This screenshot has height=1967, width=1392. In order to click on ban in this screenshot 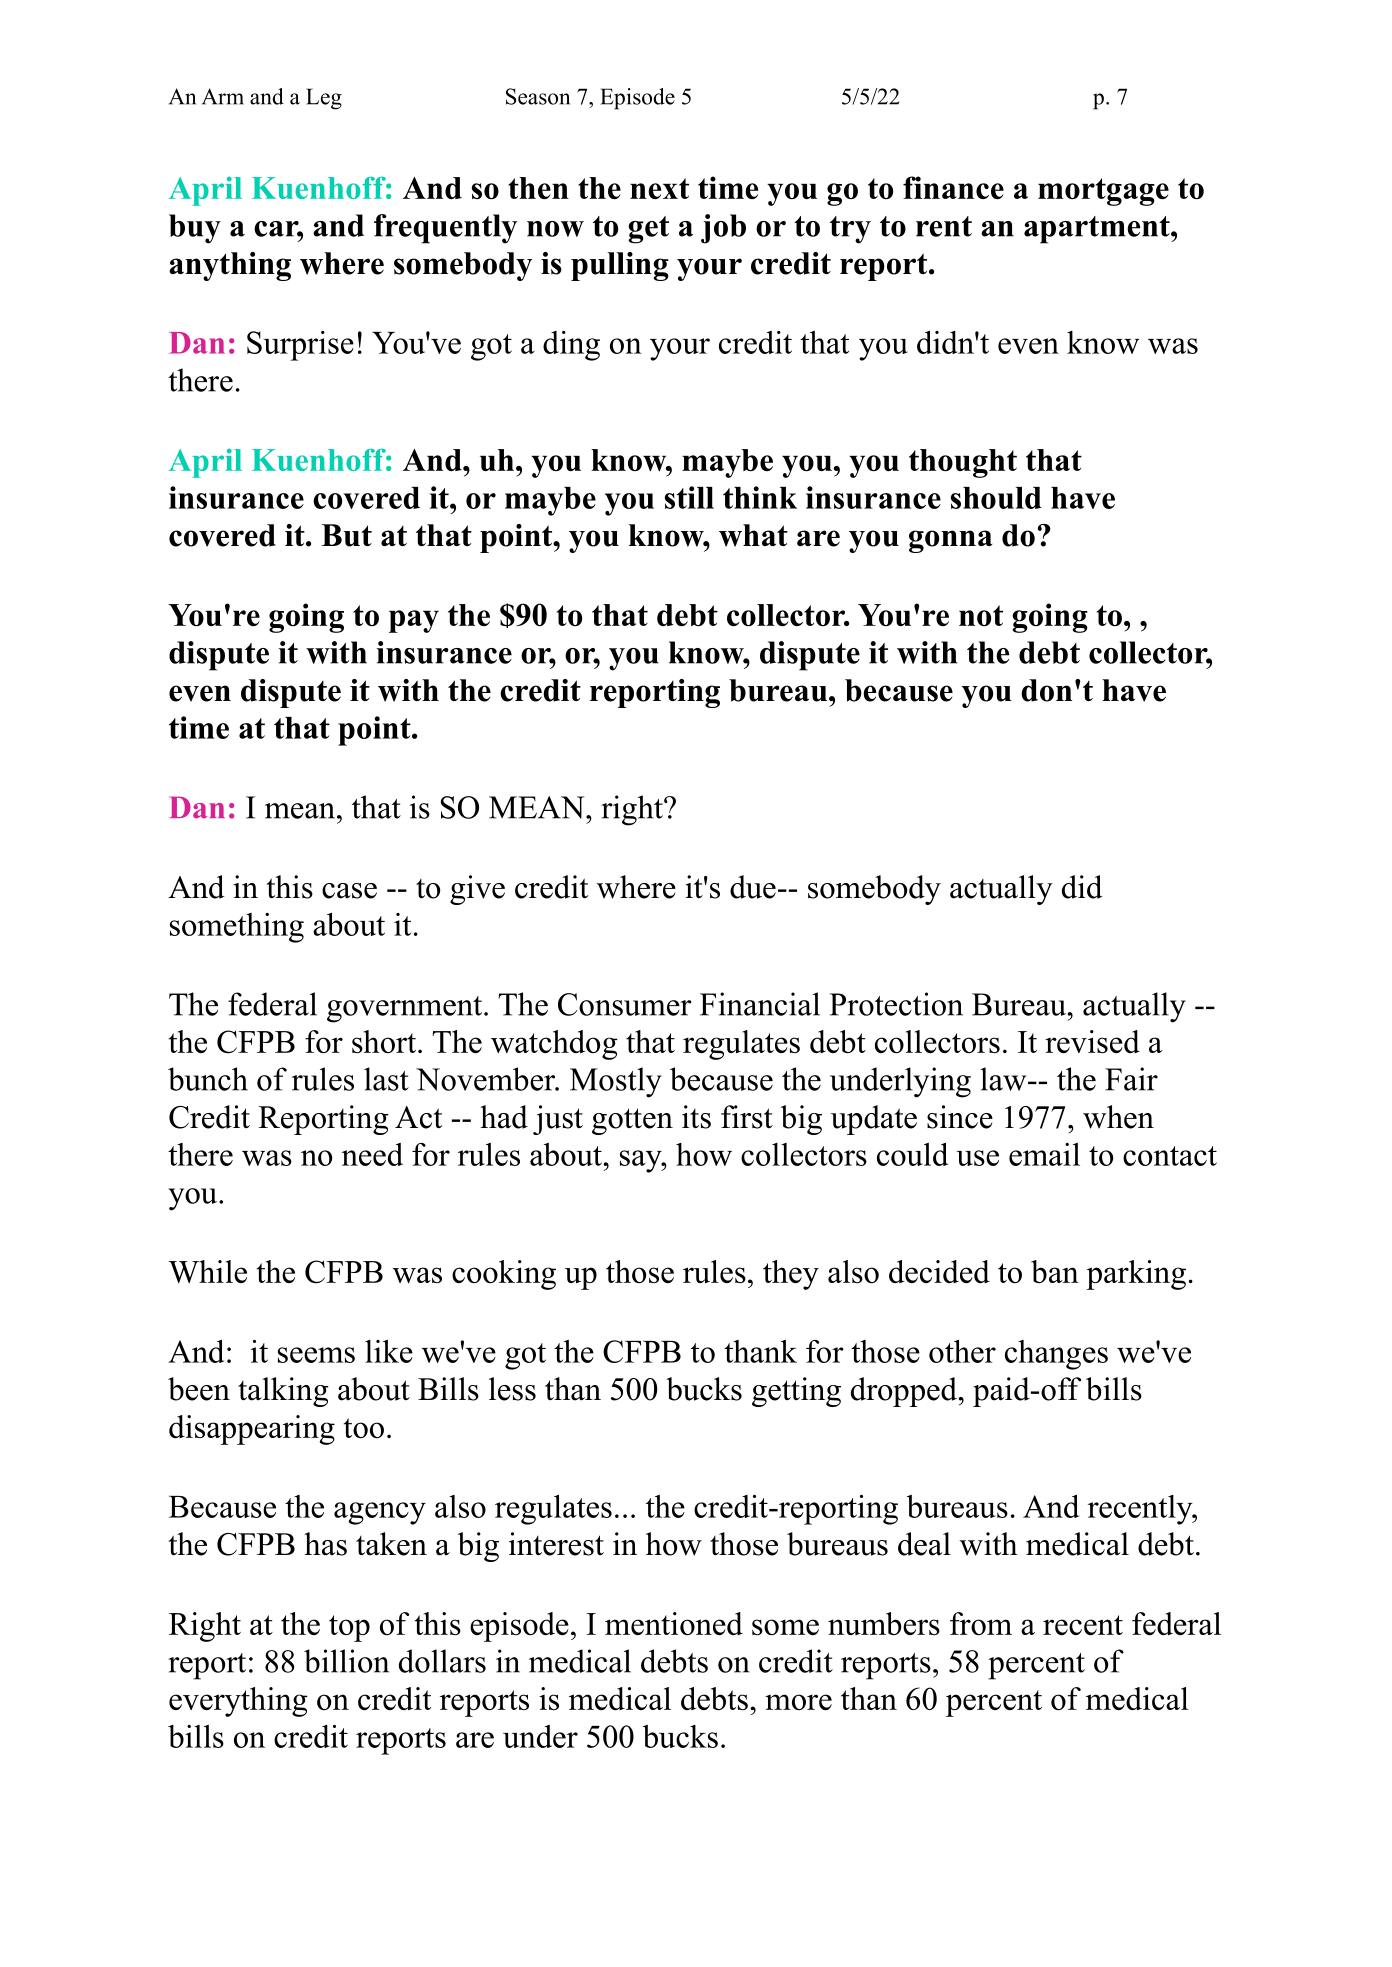, I will do `click(1055, 1271)`.
